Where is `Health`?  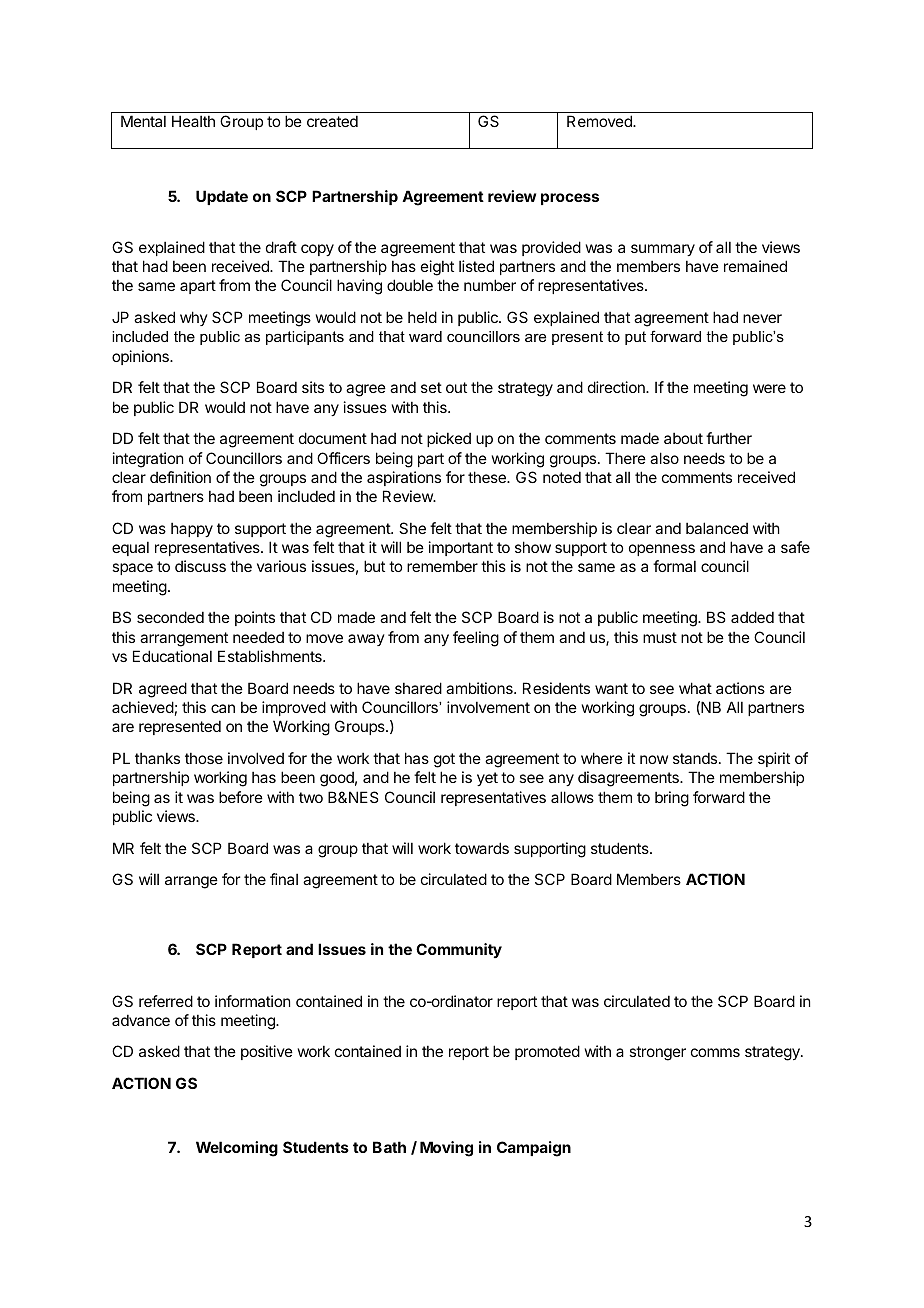
Health is located at coordinates (193, 121).
